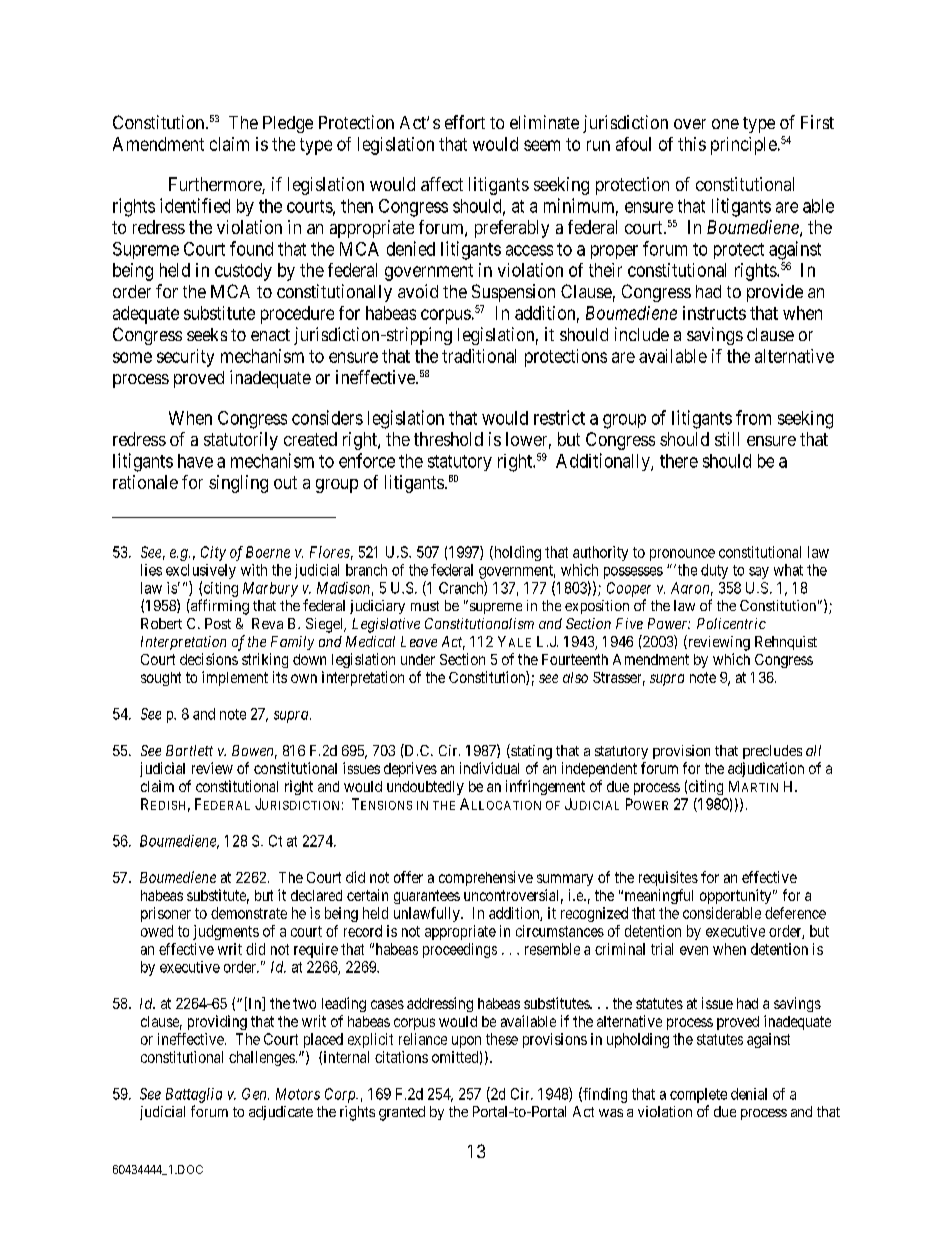 Image resolution: width=952 pixels, height=1233 pixels. I want to click on effort, so click(465, 122).
